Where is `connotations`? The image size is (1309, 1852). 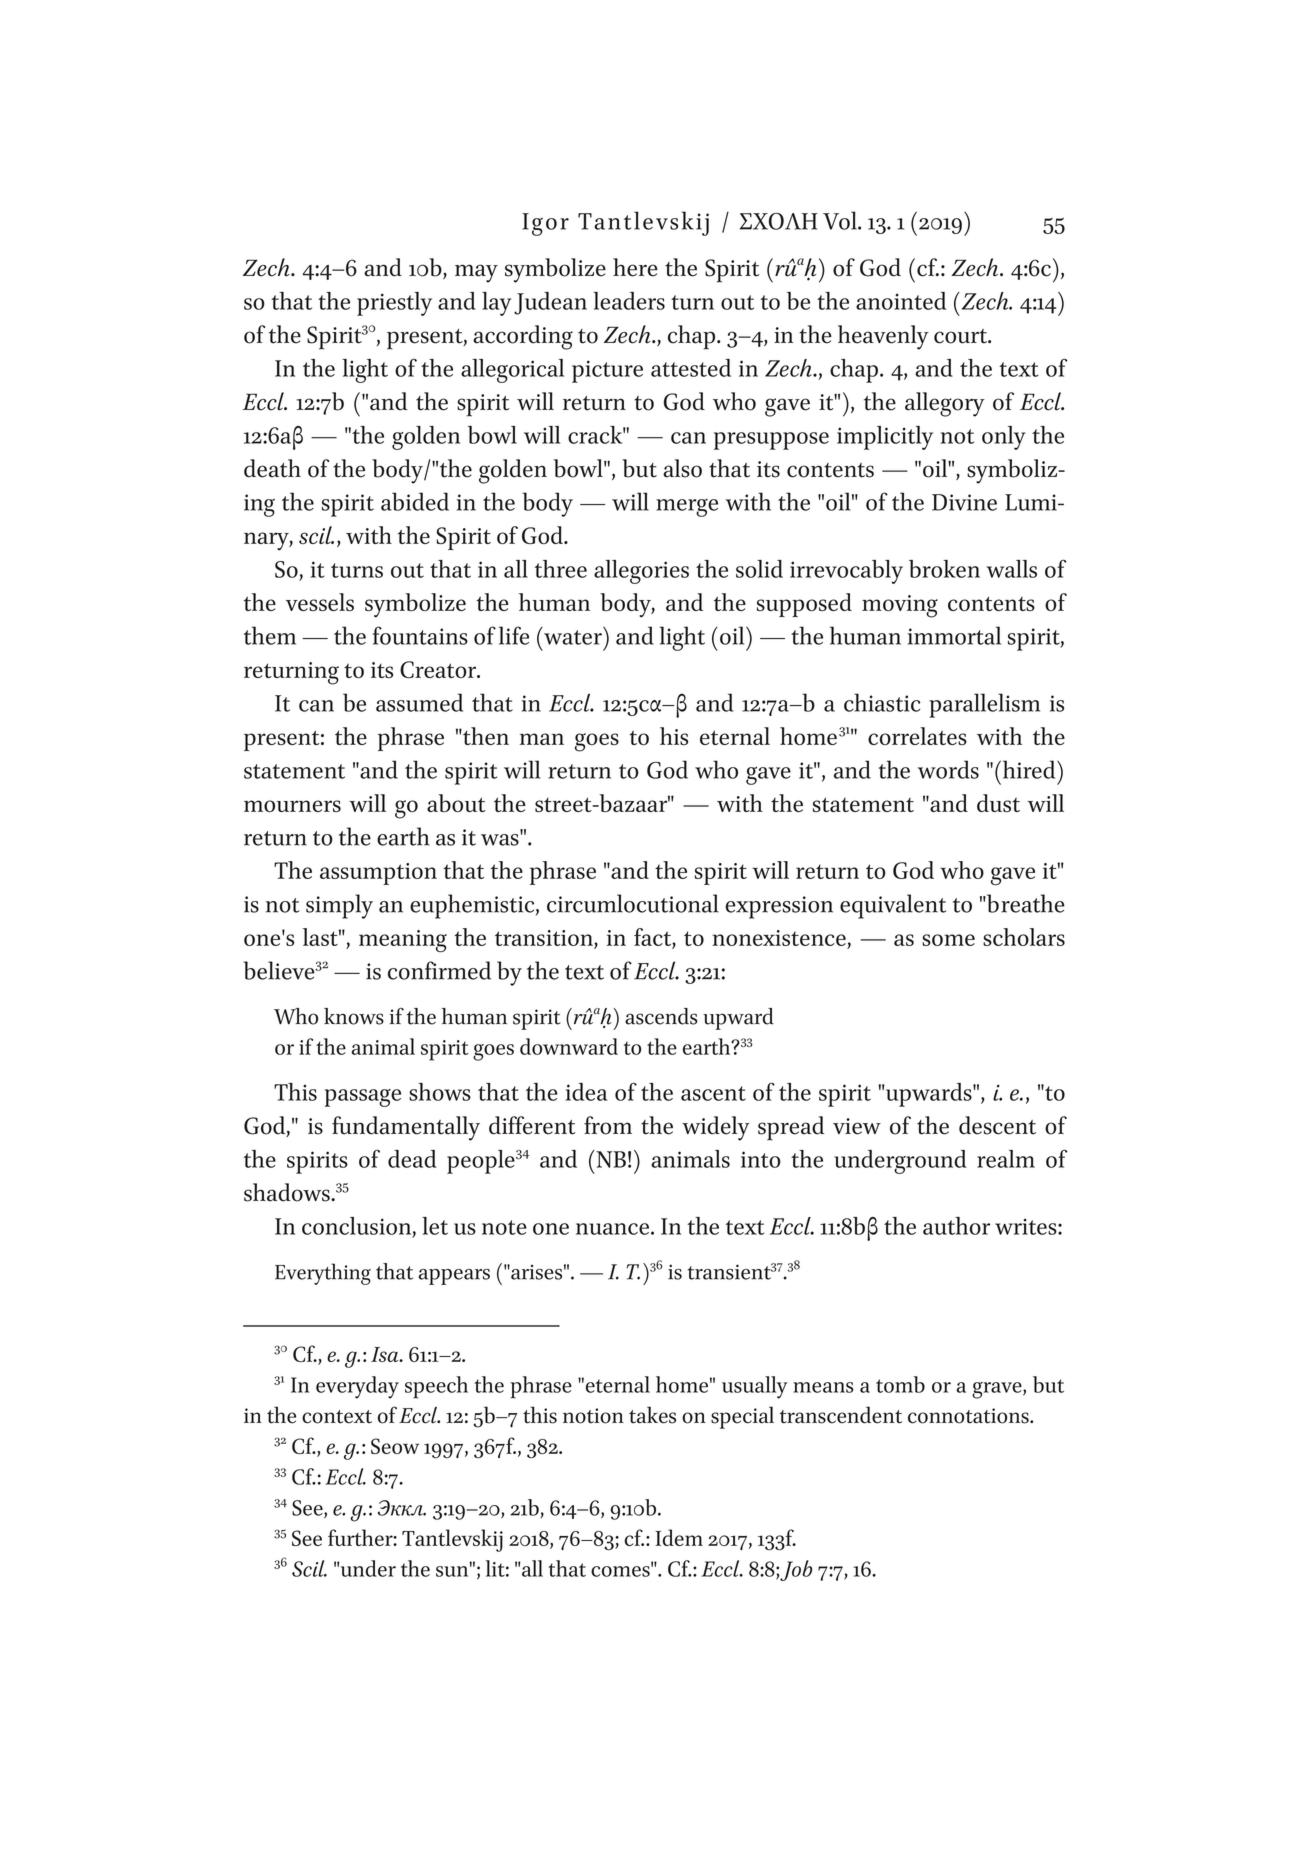 connotations is located at coordinates (969, 1416).
